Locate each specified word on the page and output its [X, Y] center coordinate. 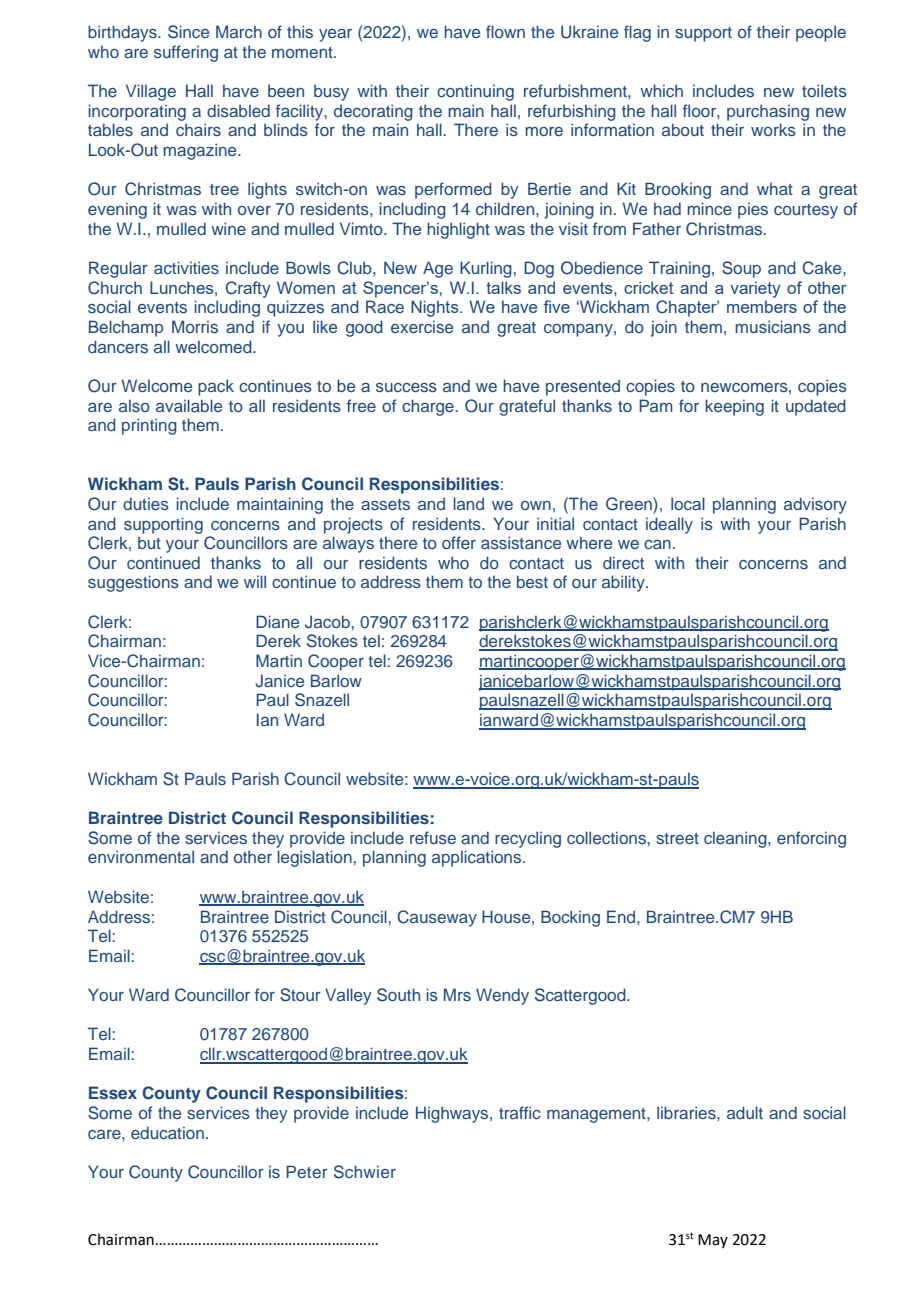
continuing [475, 92]
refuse [433, 837]
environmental [141, 856]
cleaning [736, 839]
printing [149, 426]
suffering [186, 53]
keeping [734, 407]
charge [429, 407]
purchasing [768, 112]
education [167, 1132]
